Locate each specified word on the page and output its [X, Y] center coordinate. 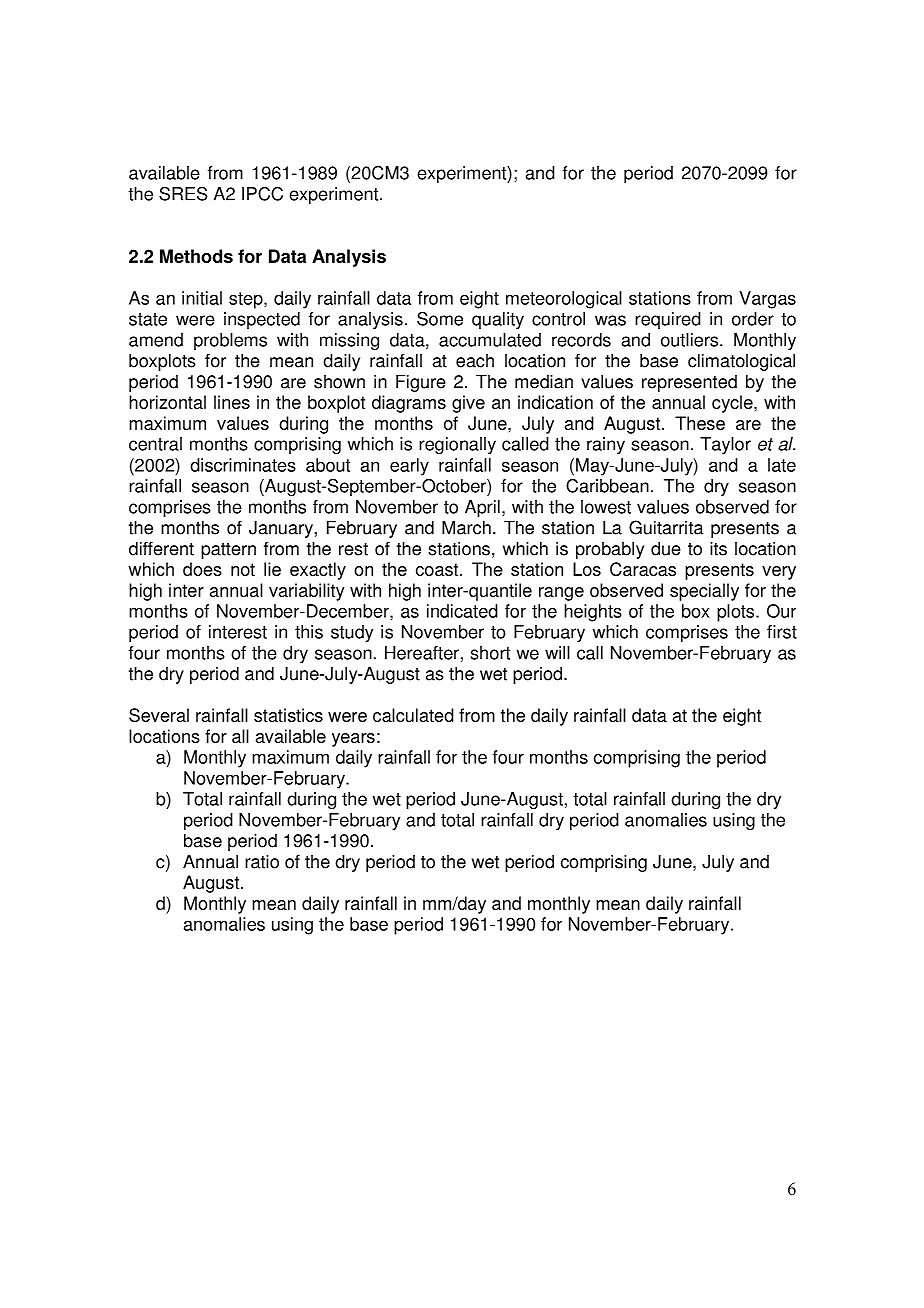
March [466, 527]
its [718, 548]
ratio [262, 861]
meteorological [564, 300]
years [353, 740]
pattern [228, 551]
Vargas [767, 300]
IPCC [262, 194]
